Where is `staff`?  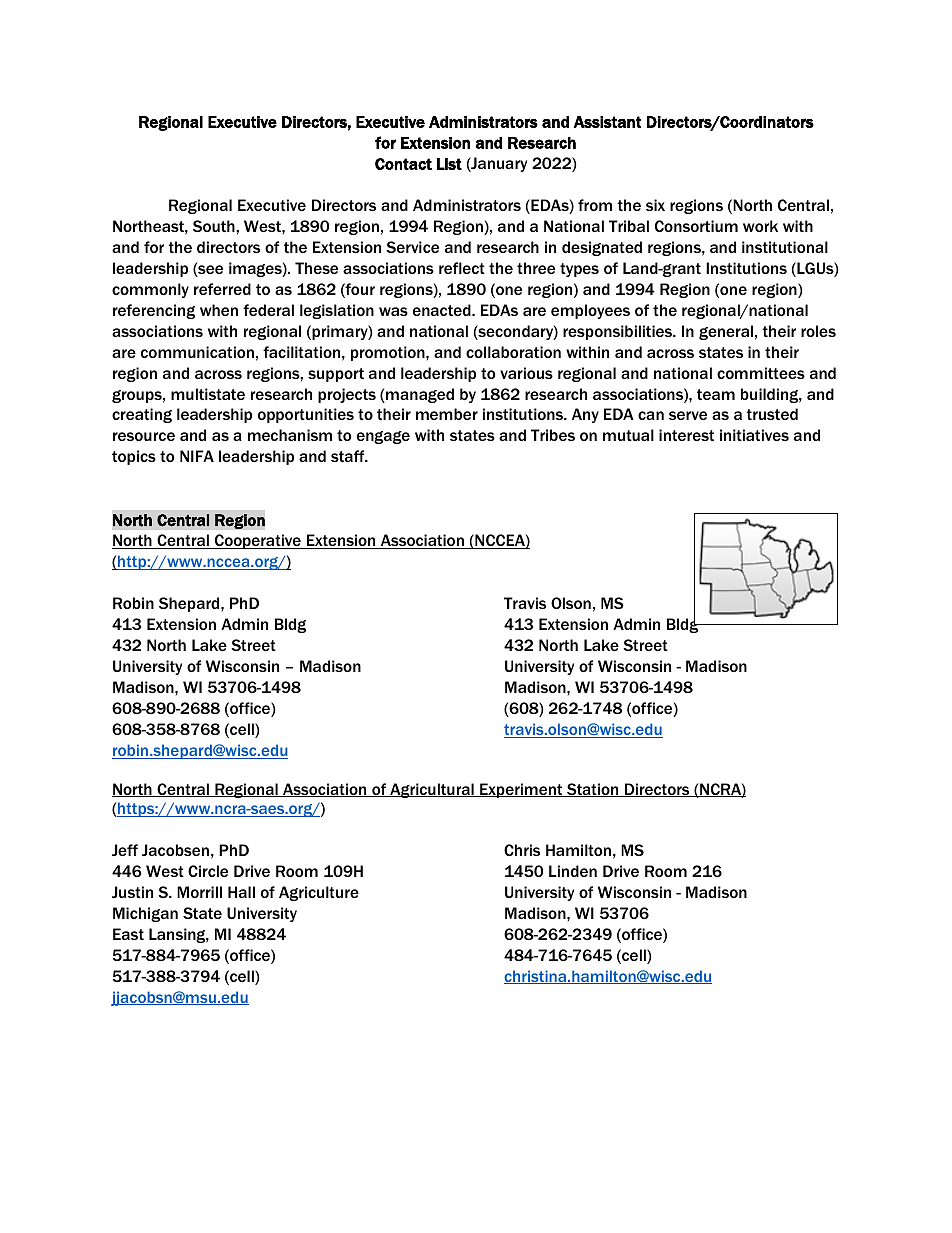 staff is located at coordinates (349, 456).
